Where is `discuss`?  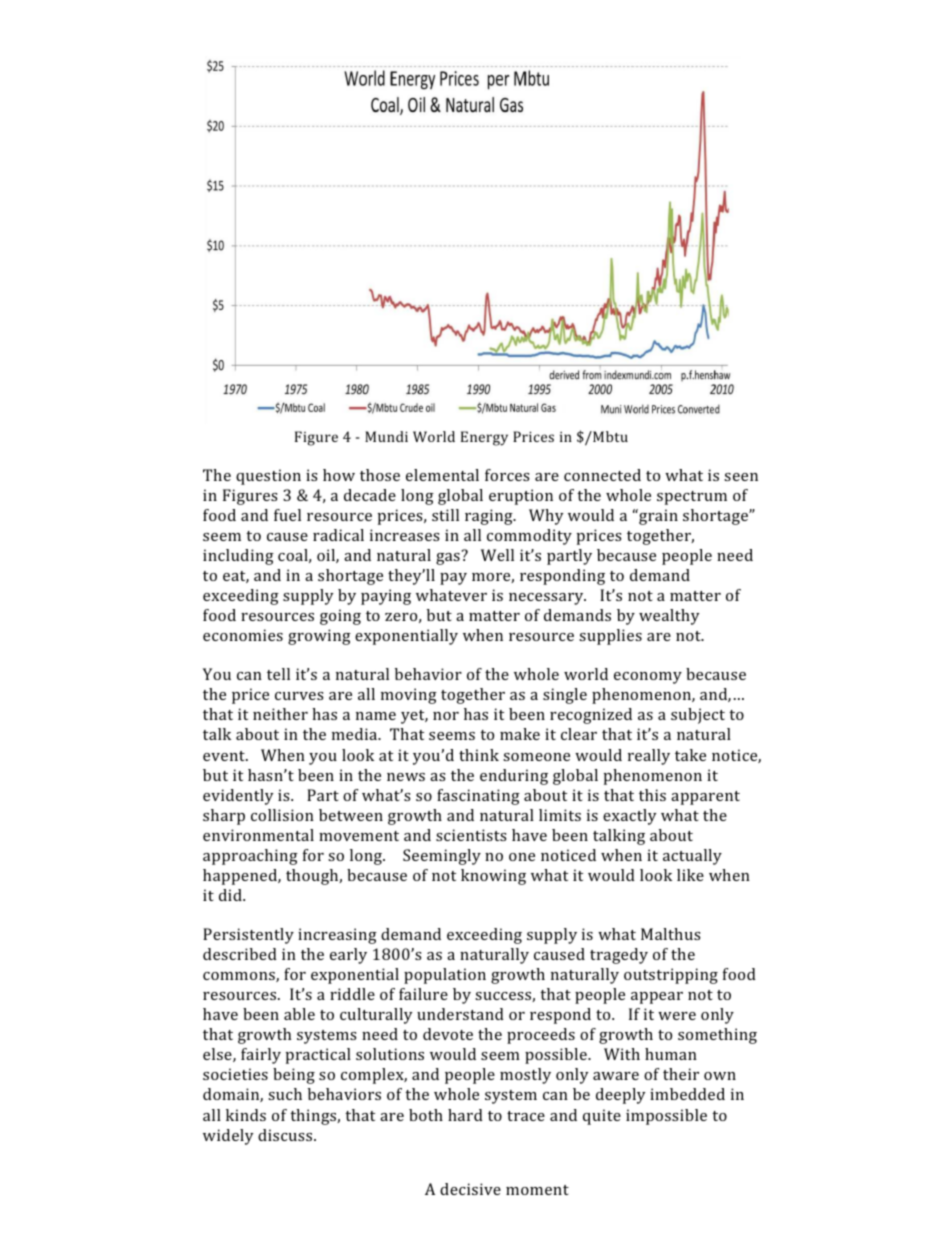
discuss is located at coordinates (286, 1135).
